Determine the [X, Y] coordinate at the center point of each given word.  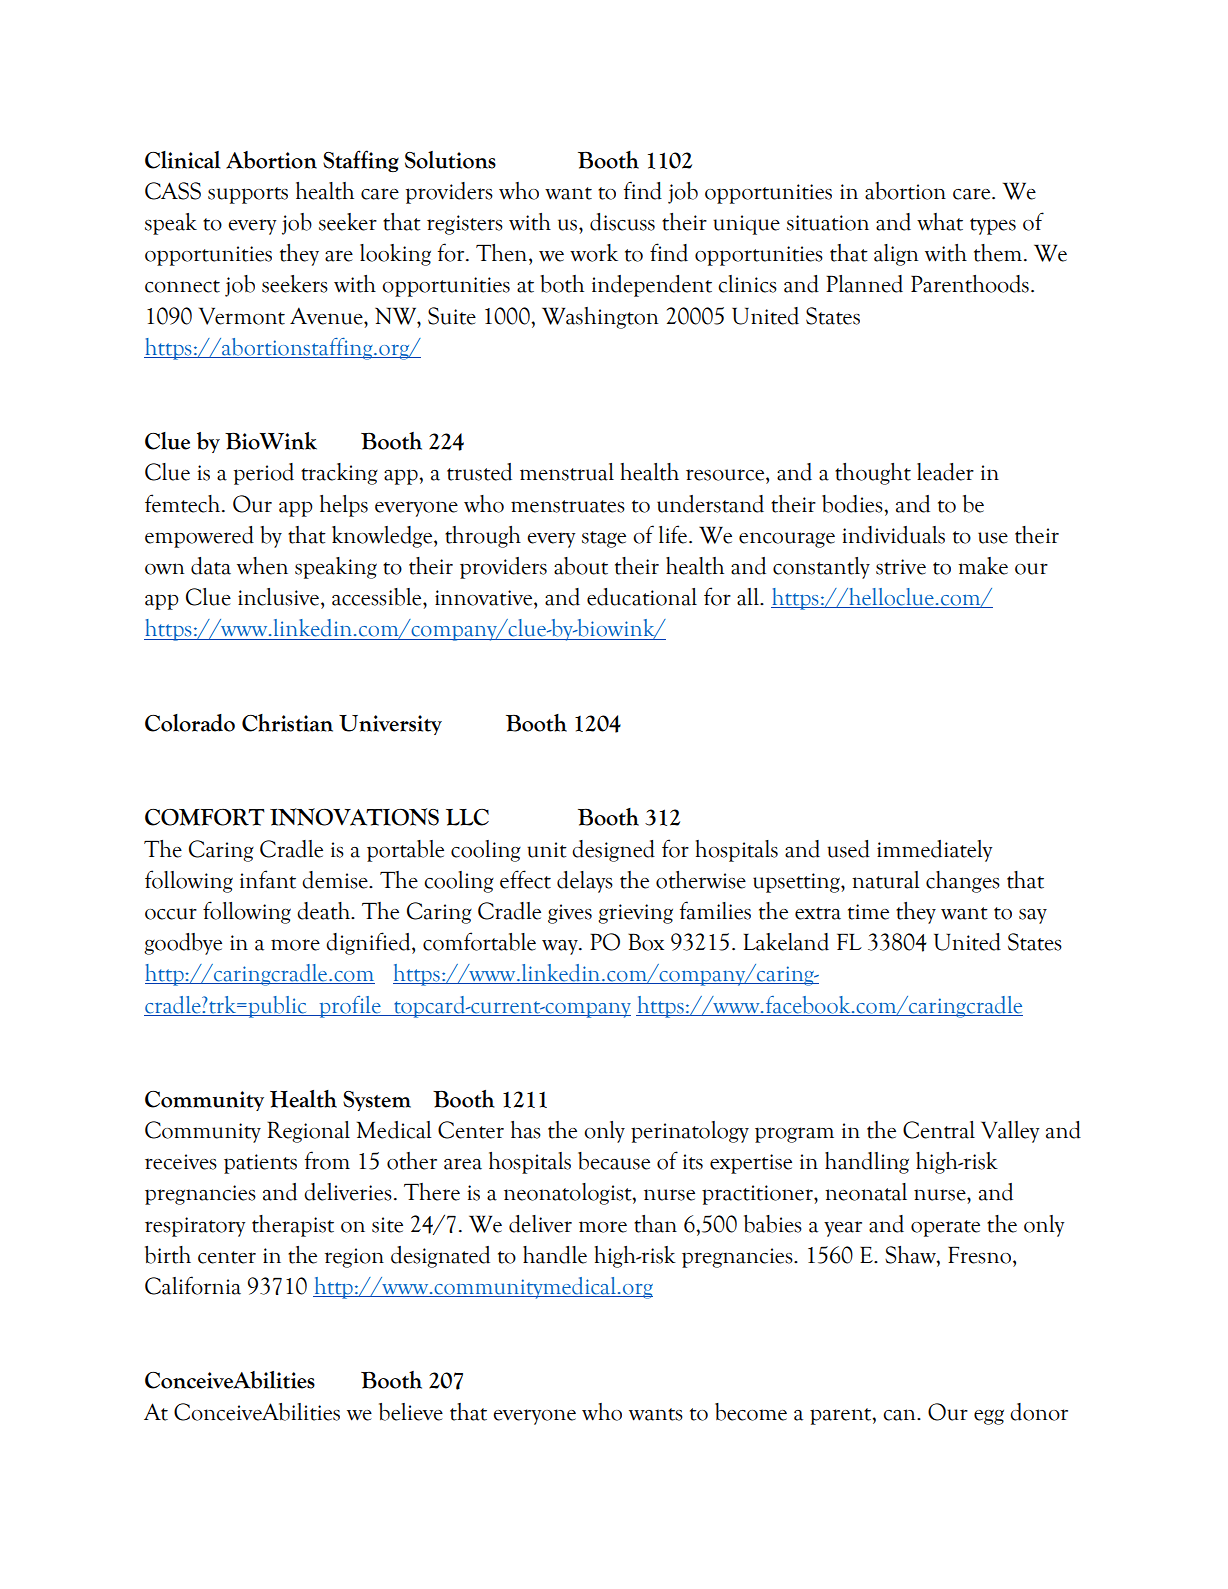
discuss [622, 222]
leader [945, 472]
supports [248, 195]
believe [411, 1412]
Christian [287, 723]
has [526, 1130]
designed [613, 851]
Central [939, 1130]
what [940, 222]
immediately [934, 851]
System [377, 1101]
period [264, 474]
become [751, 1412]
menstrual [567, 472]
